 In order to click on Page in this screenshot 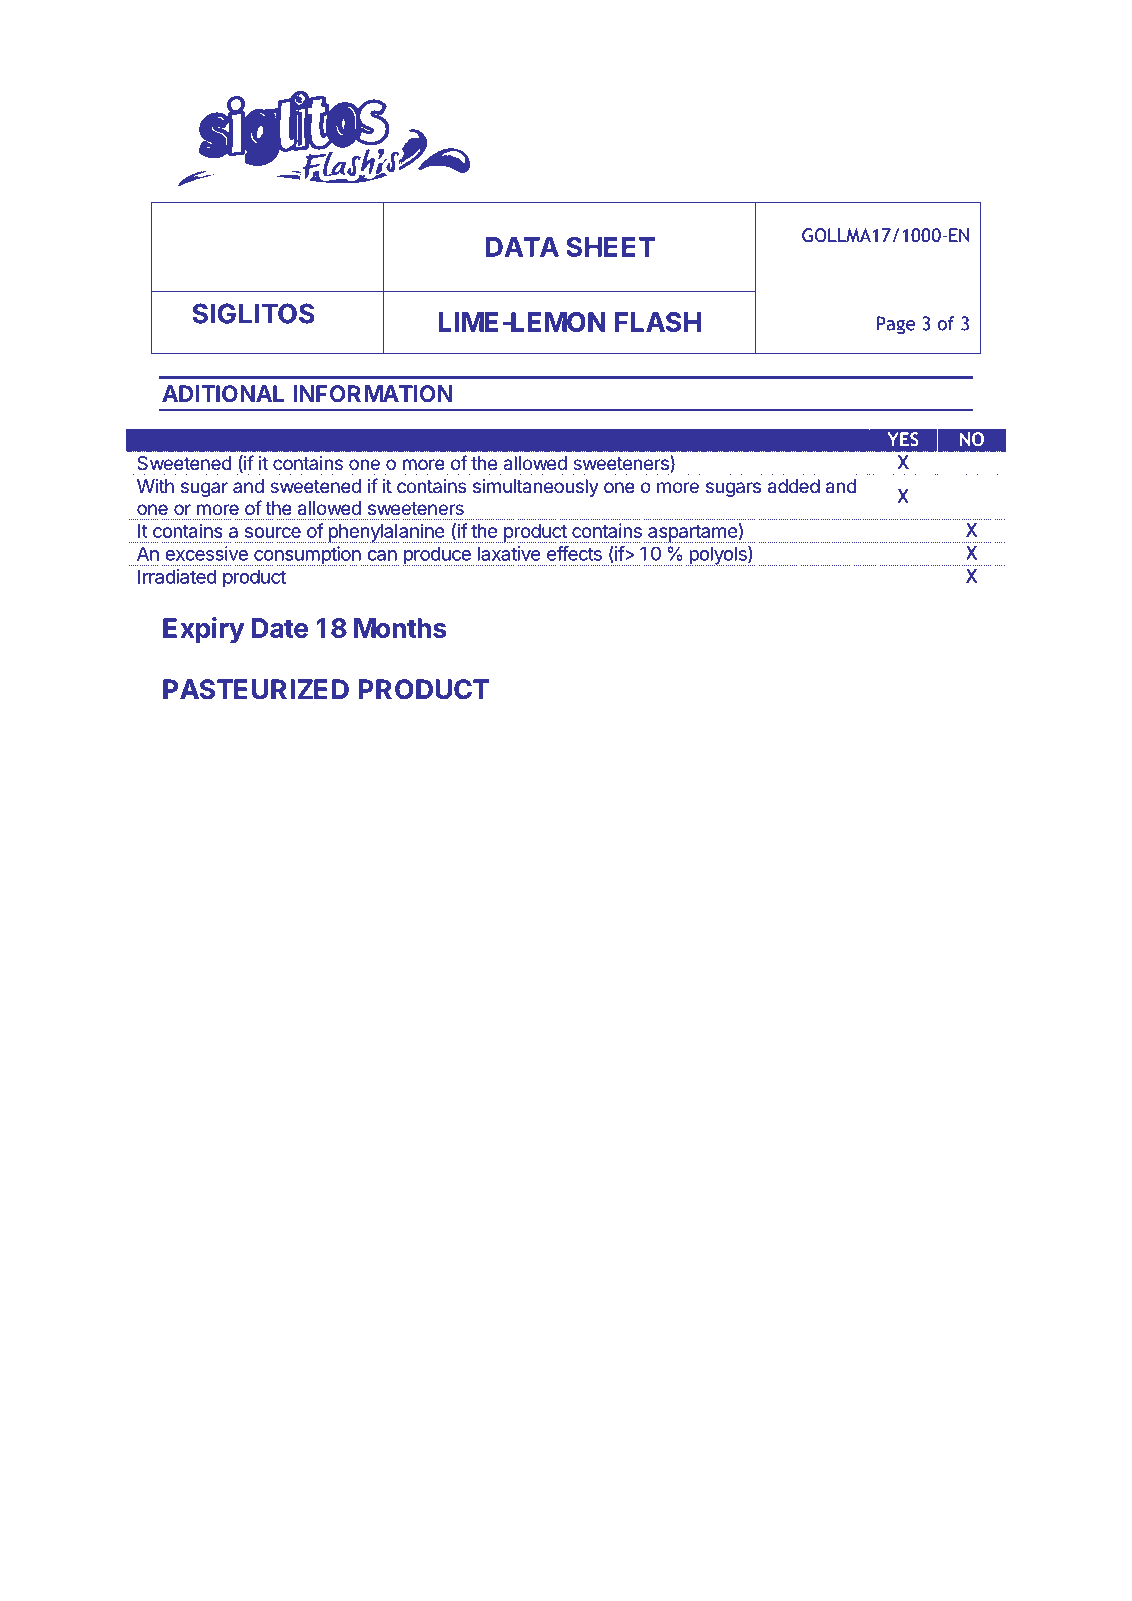, I will do `click(896, 325)`.
